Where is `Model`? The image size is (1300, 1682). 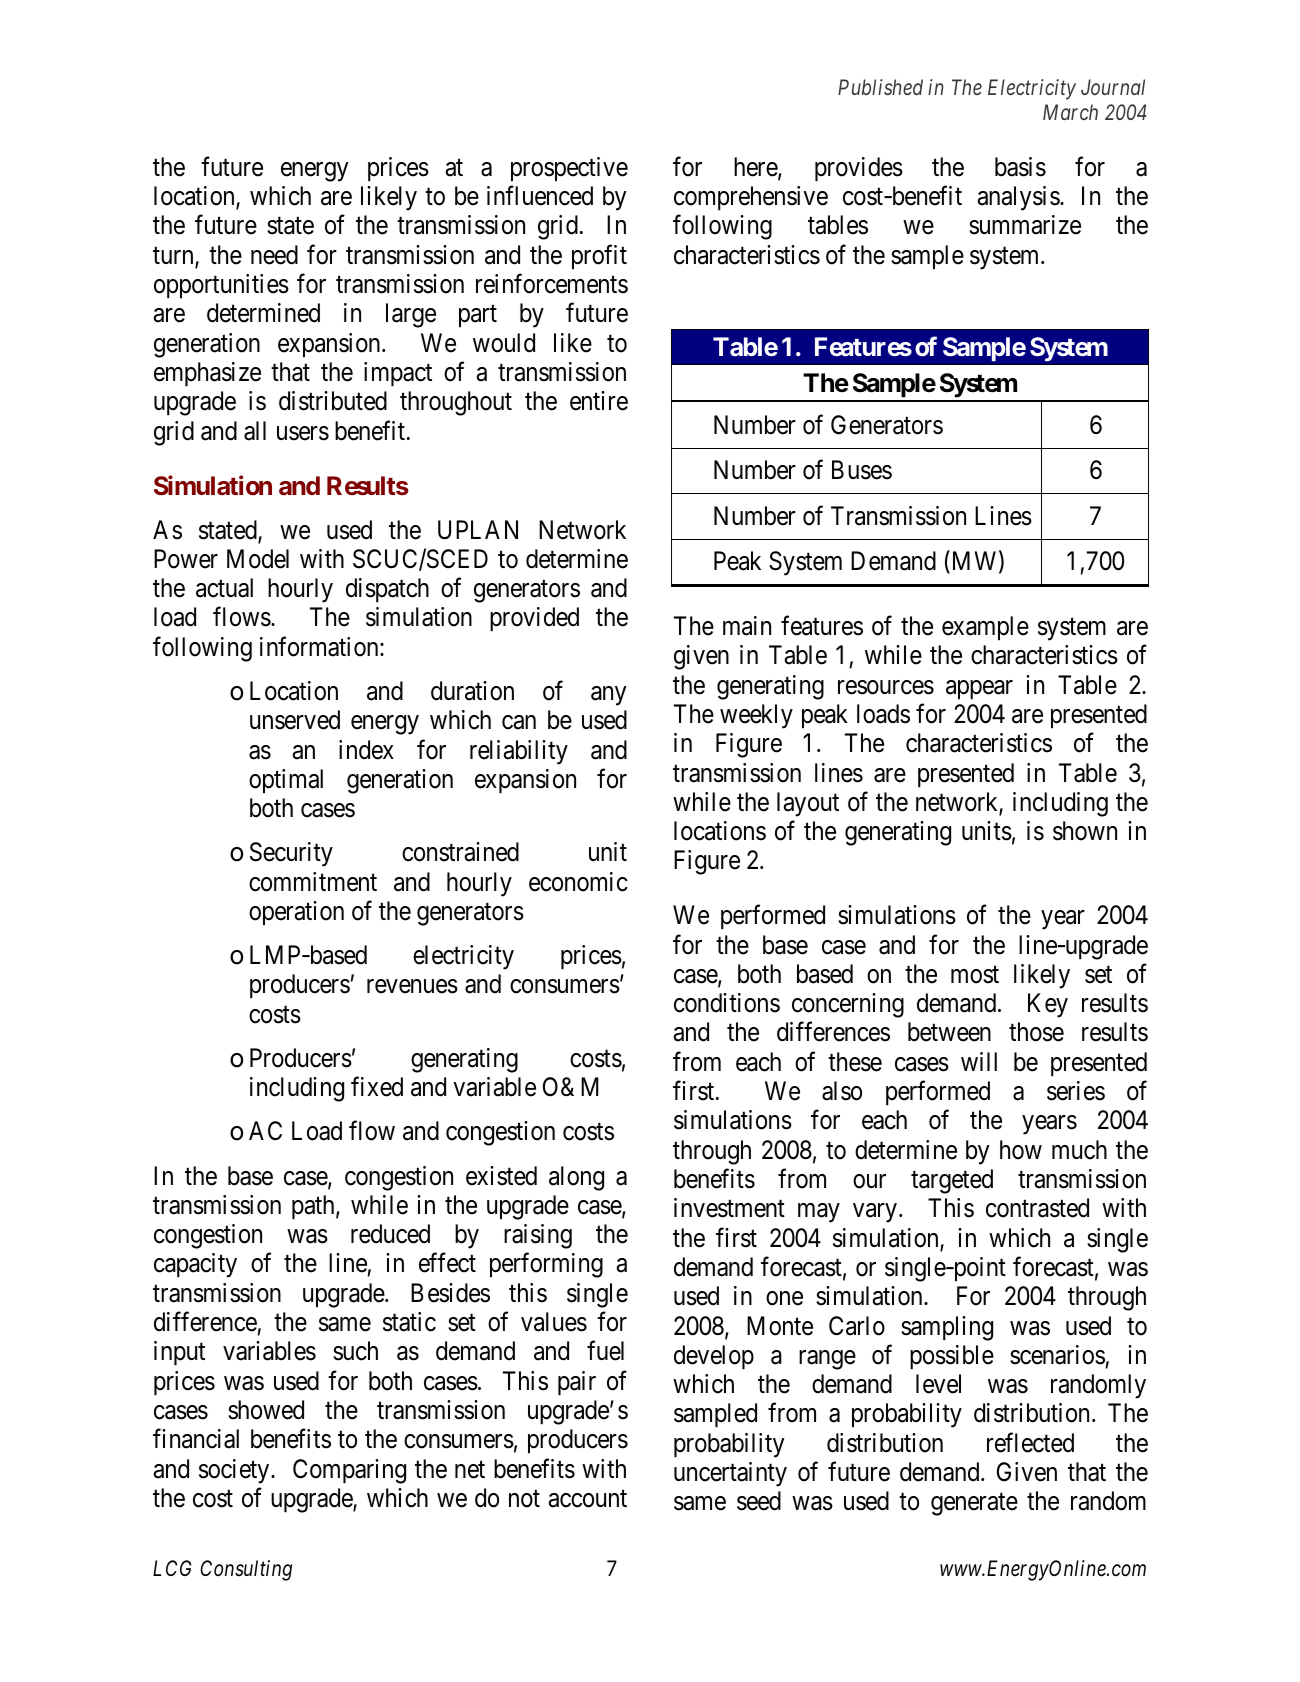
Model is located at coordinates (258, 559).
